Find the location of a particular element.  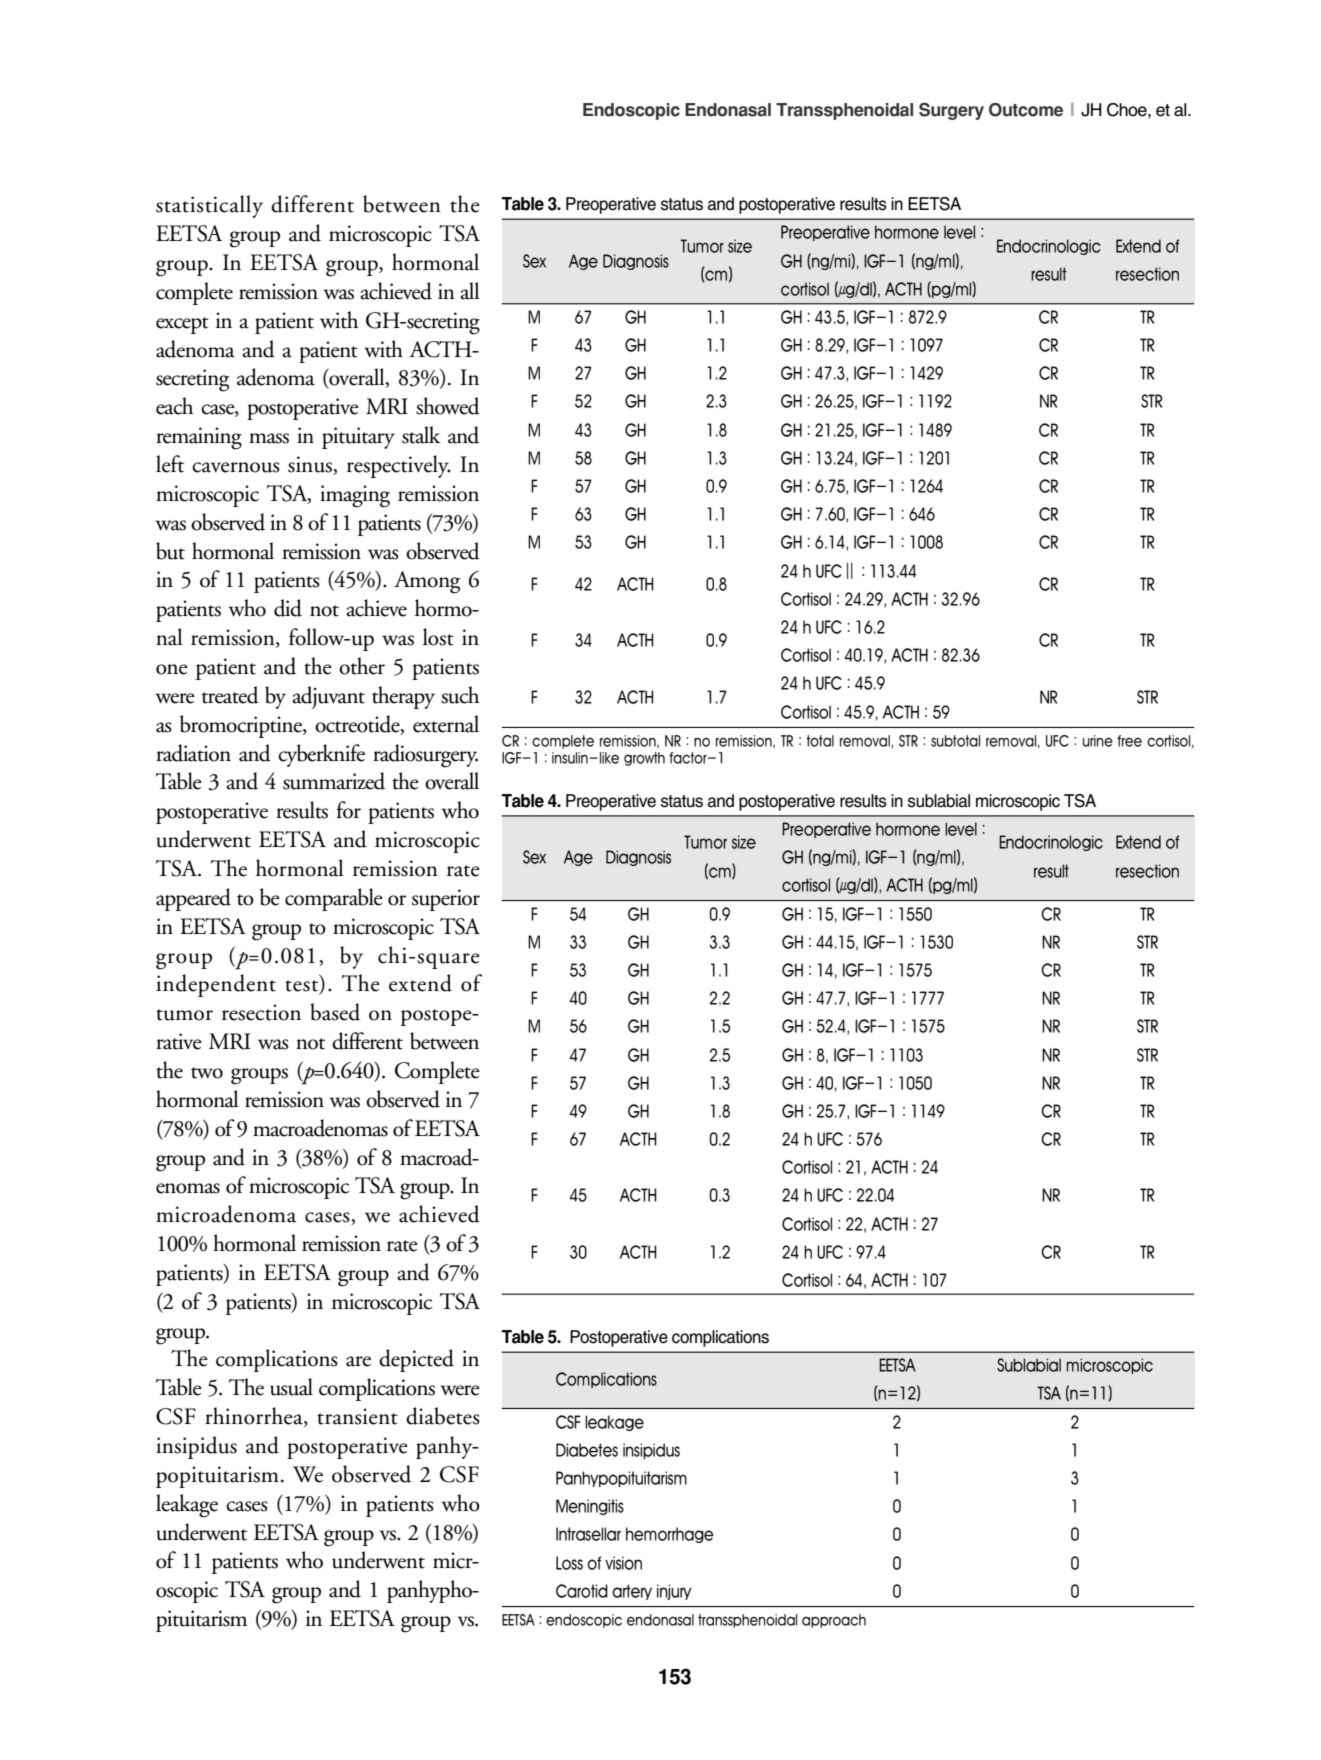

showed is located at coordinates (448, 406).
